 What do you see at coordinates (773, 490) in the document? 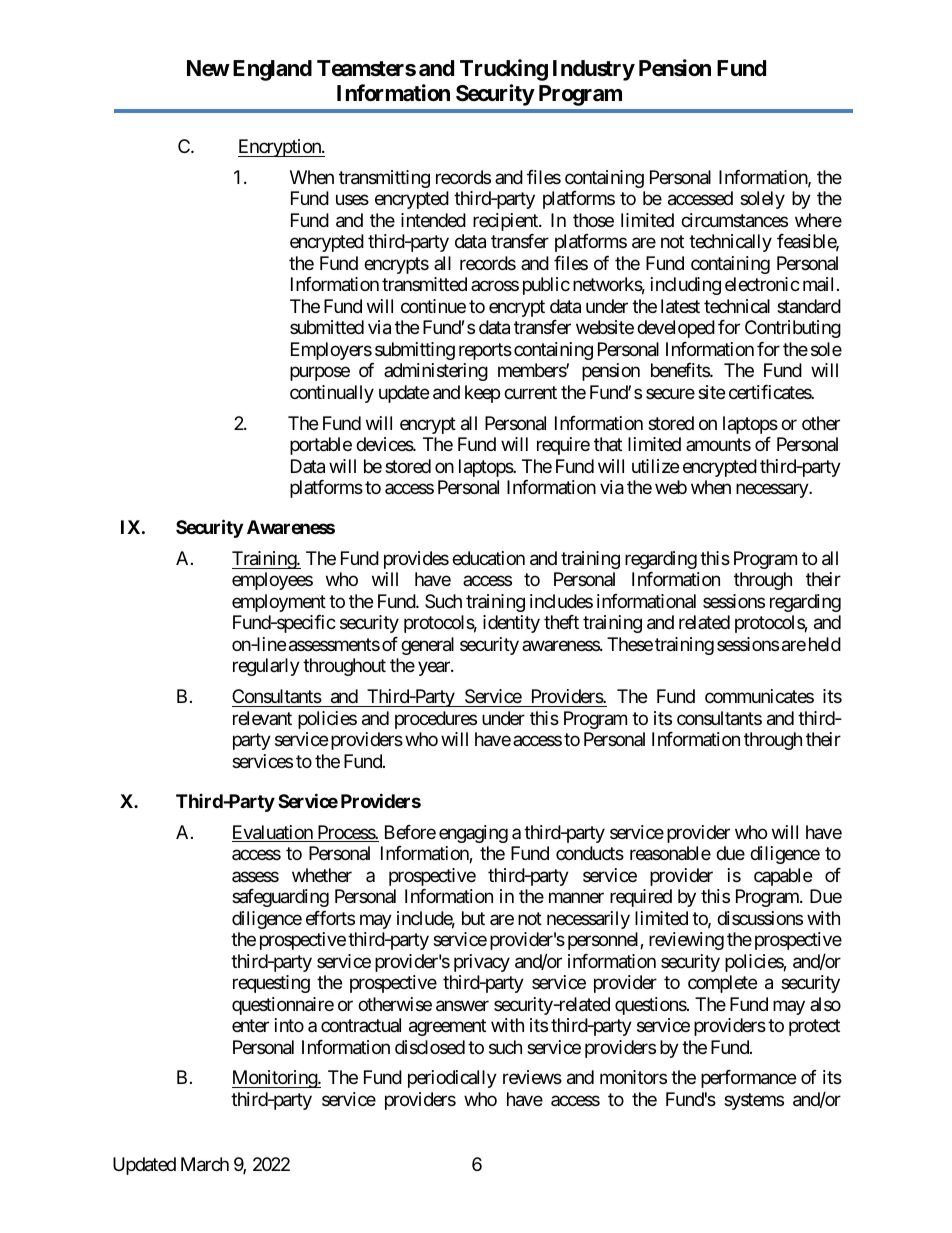
I see `necessary` at bounding box center [773, 490].
